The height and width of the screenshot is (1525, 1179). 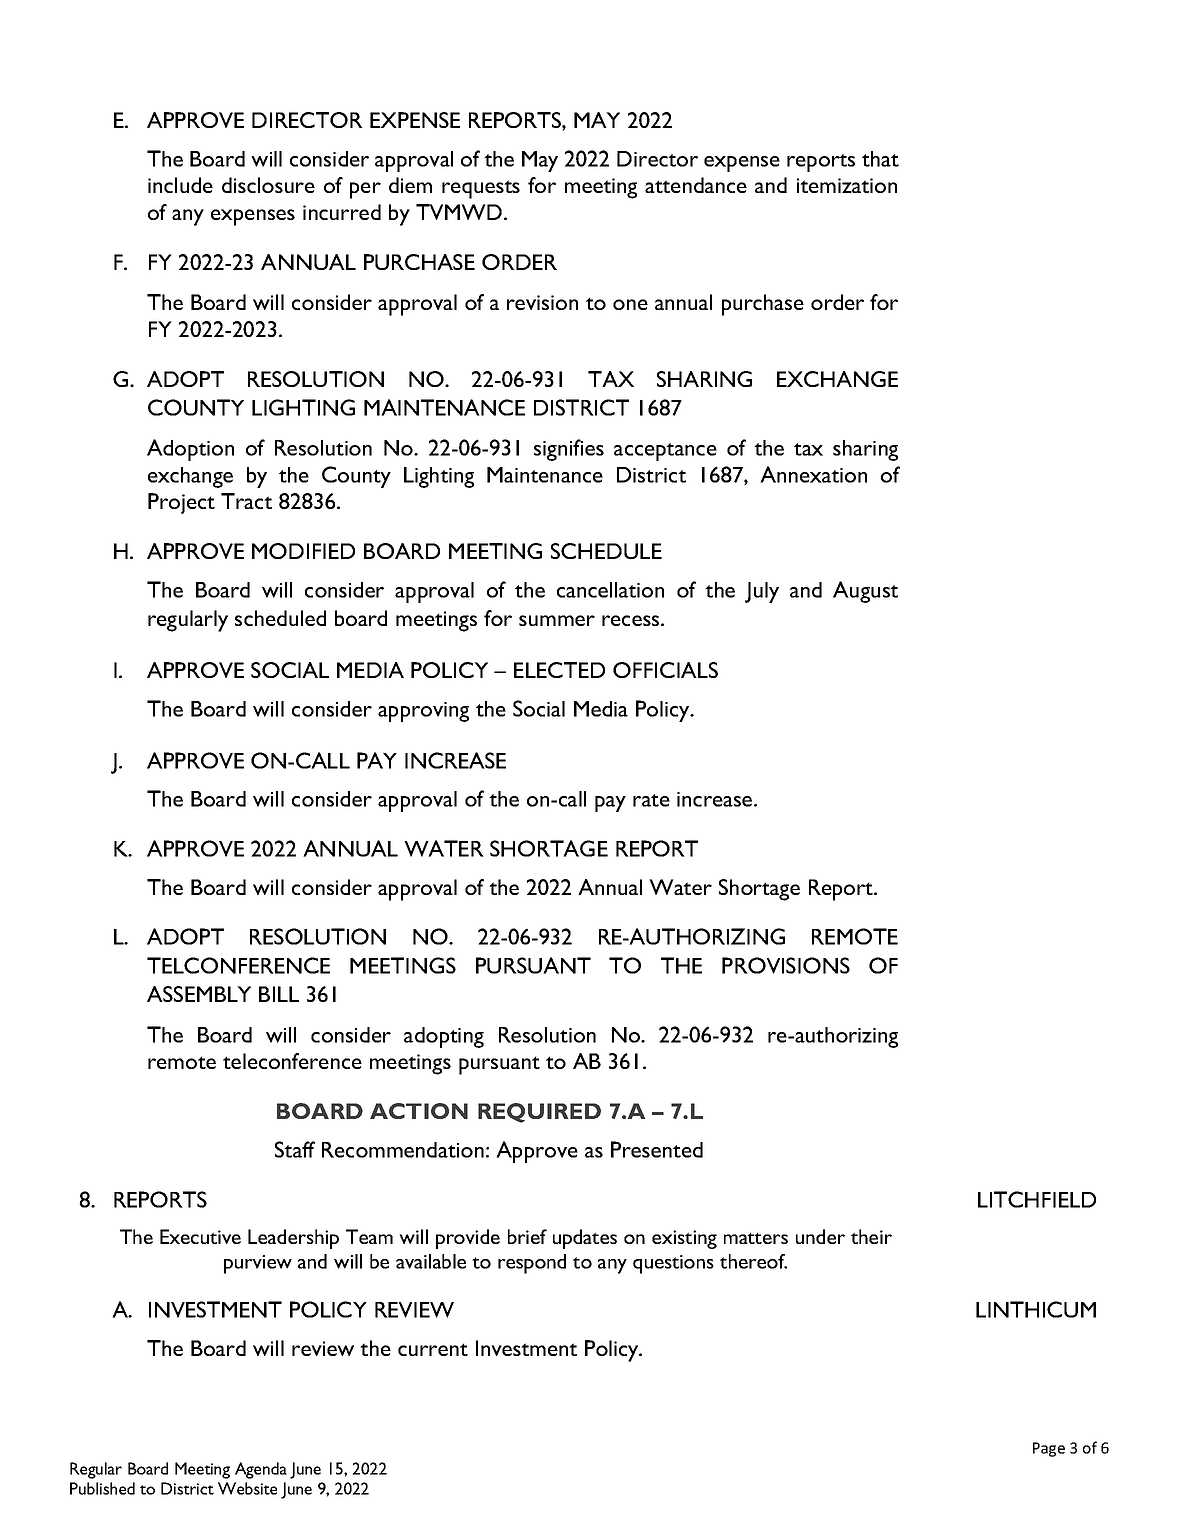 What do you see at coordinates (865, 592) in the screenshot?
I see `August` at bounding box center [865, 592].
